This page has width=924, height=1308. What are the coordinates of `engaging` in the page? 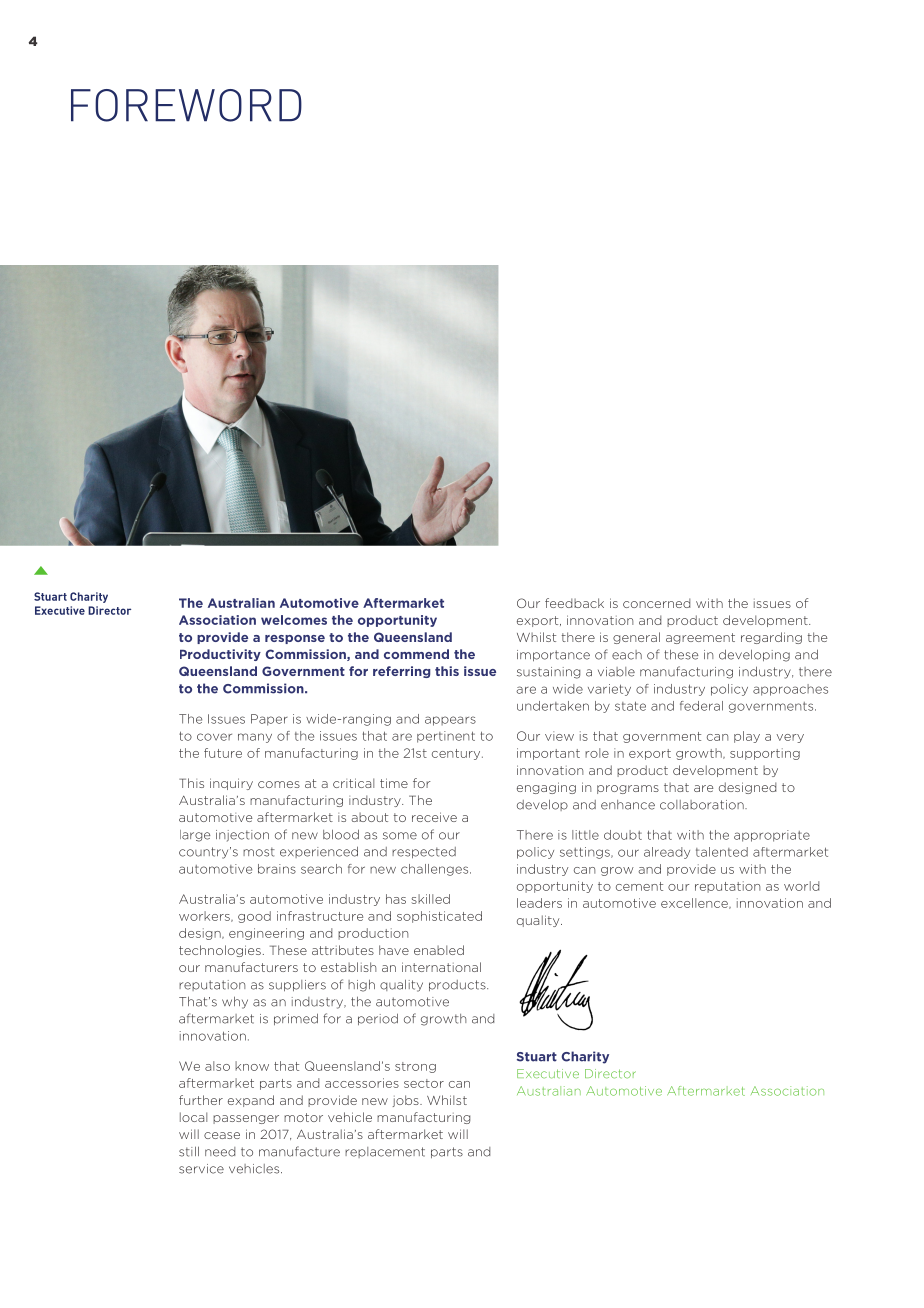 It's located at (546, 788).
